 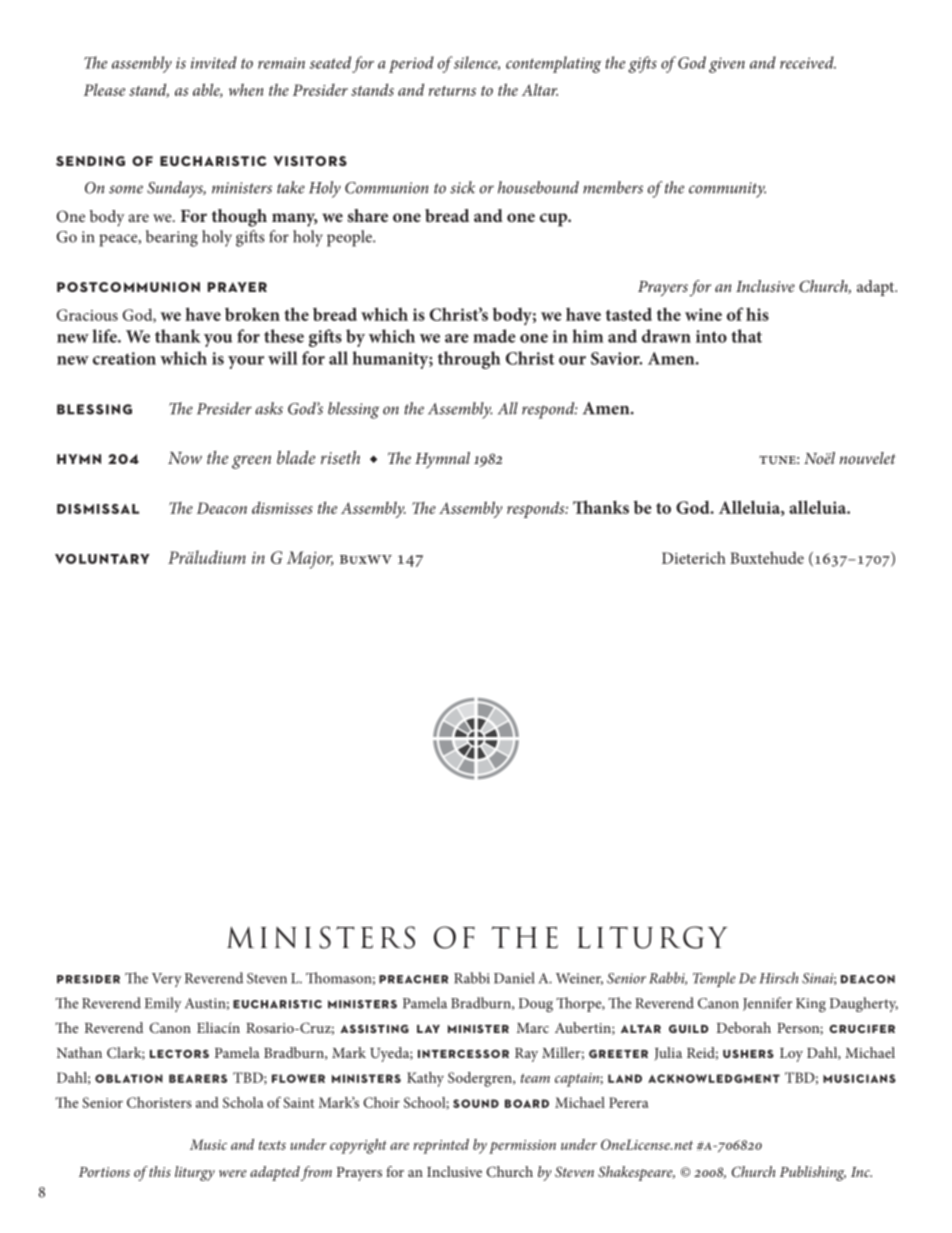 What do you see at coordinates (124, 358) in the document?
I see `creation` at bounding box center [124, 358].
